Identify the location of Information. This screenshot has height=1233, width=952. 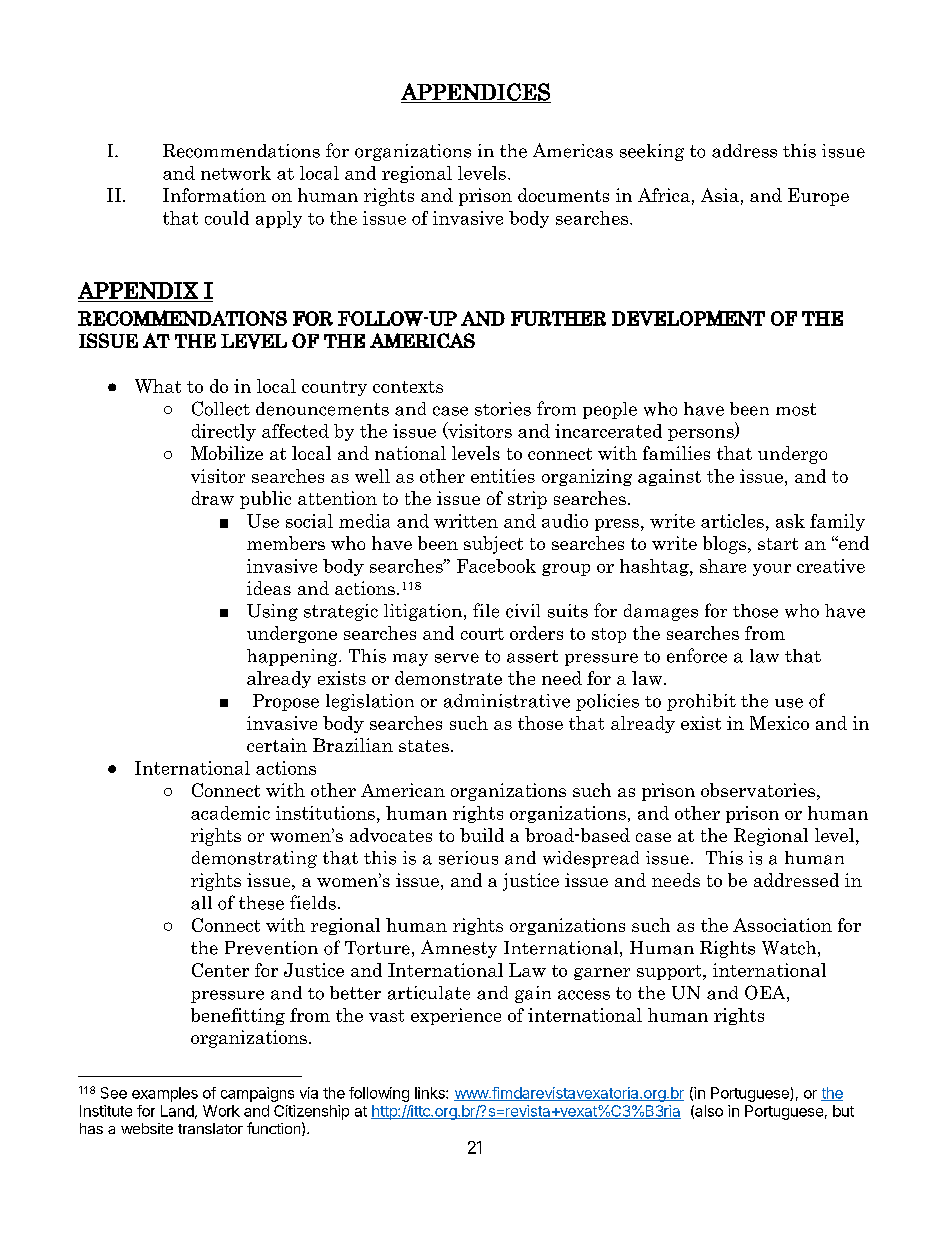
(214, 195).
